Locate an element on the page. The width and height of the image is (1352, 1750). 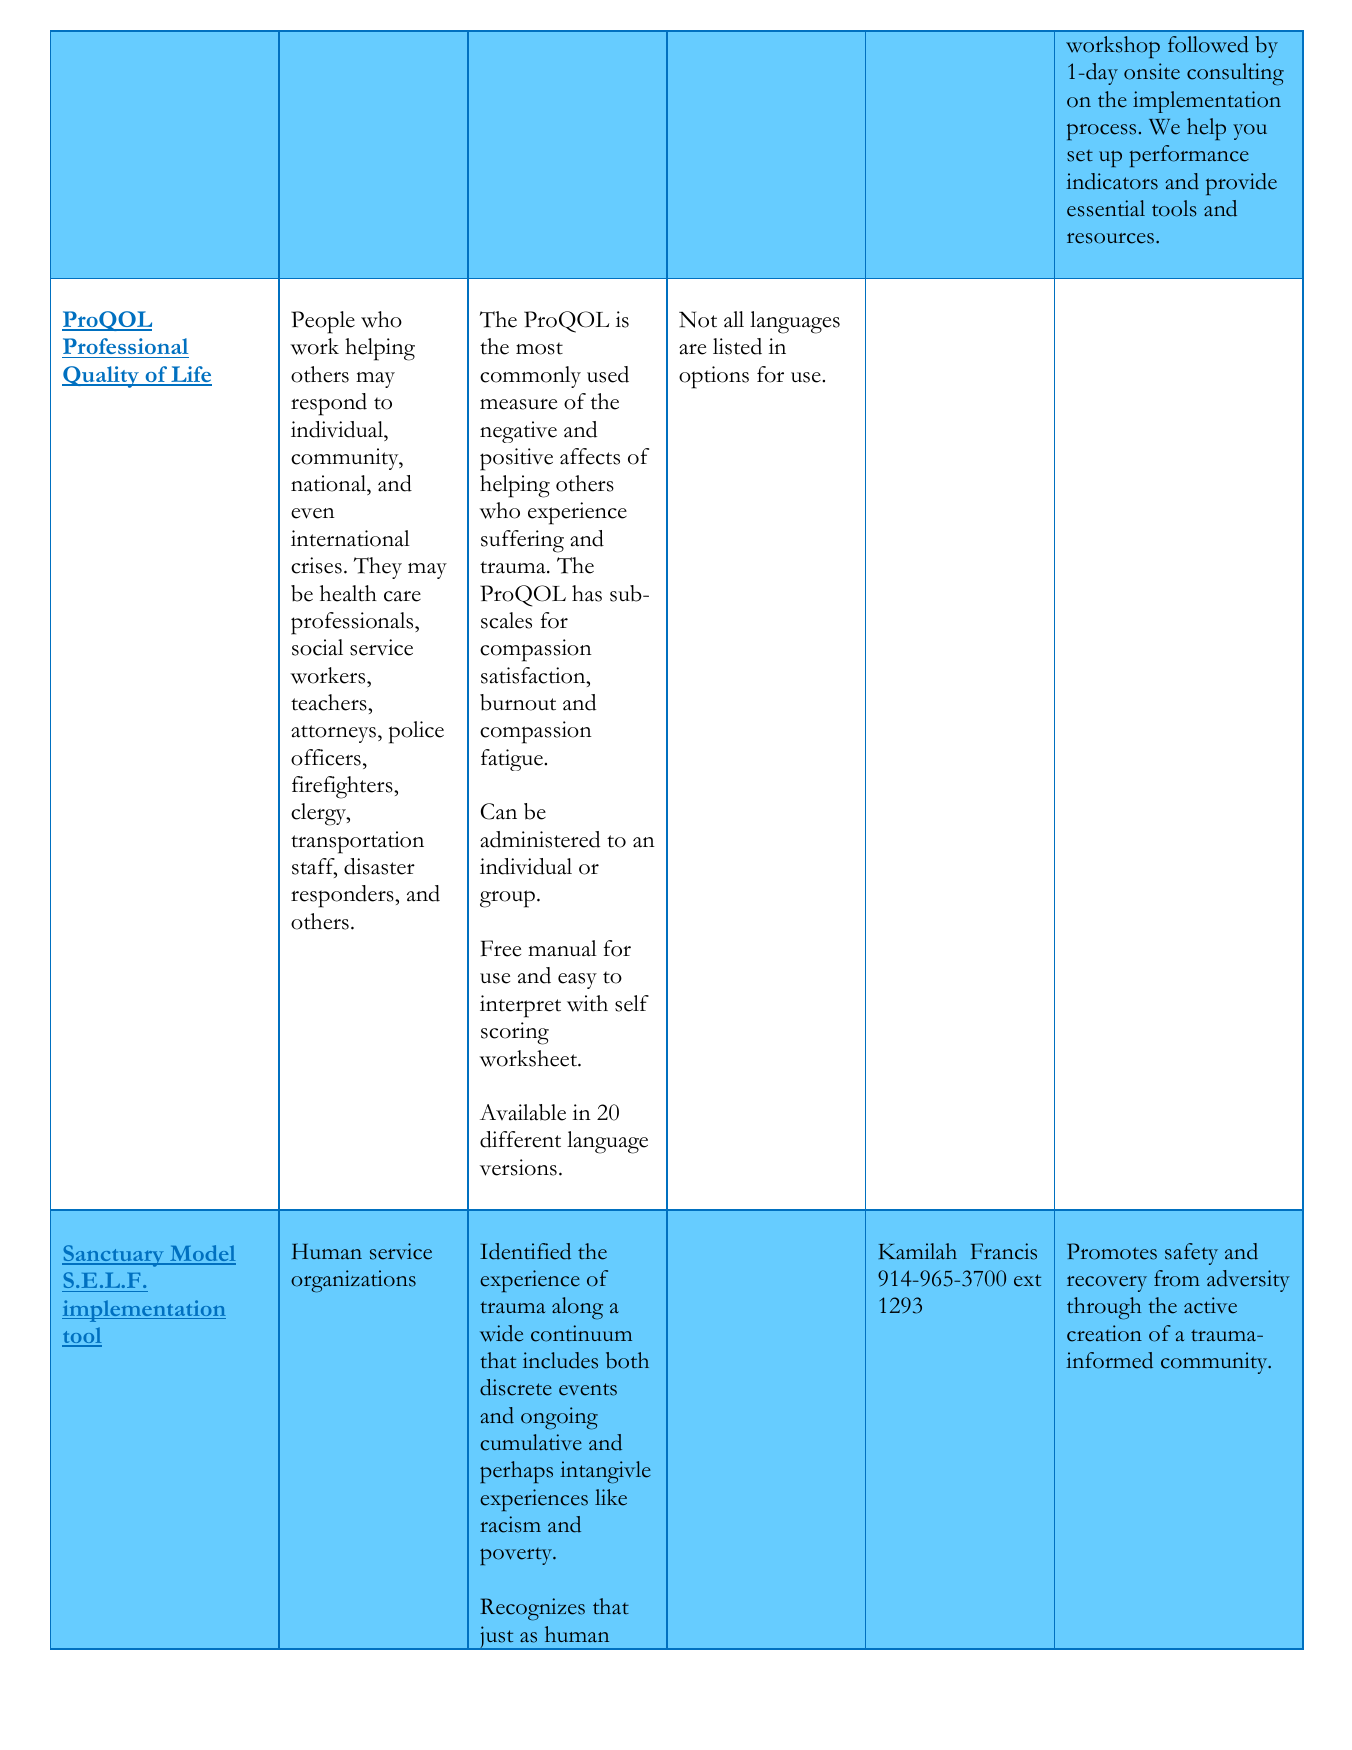
Promotes is located at coordinates (1112, 1251).
